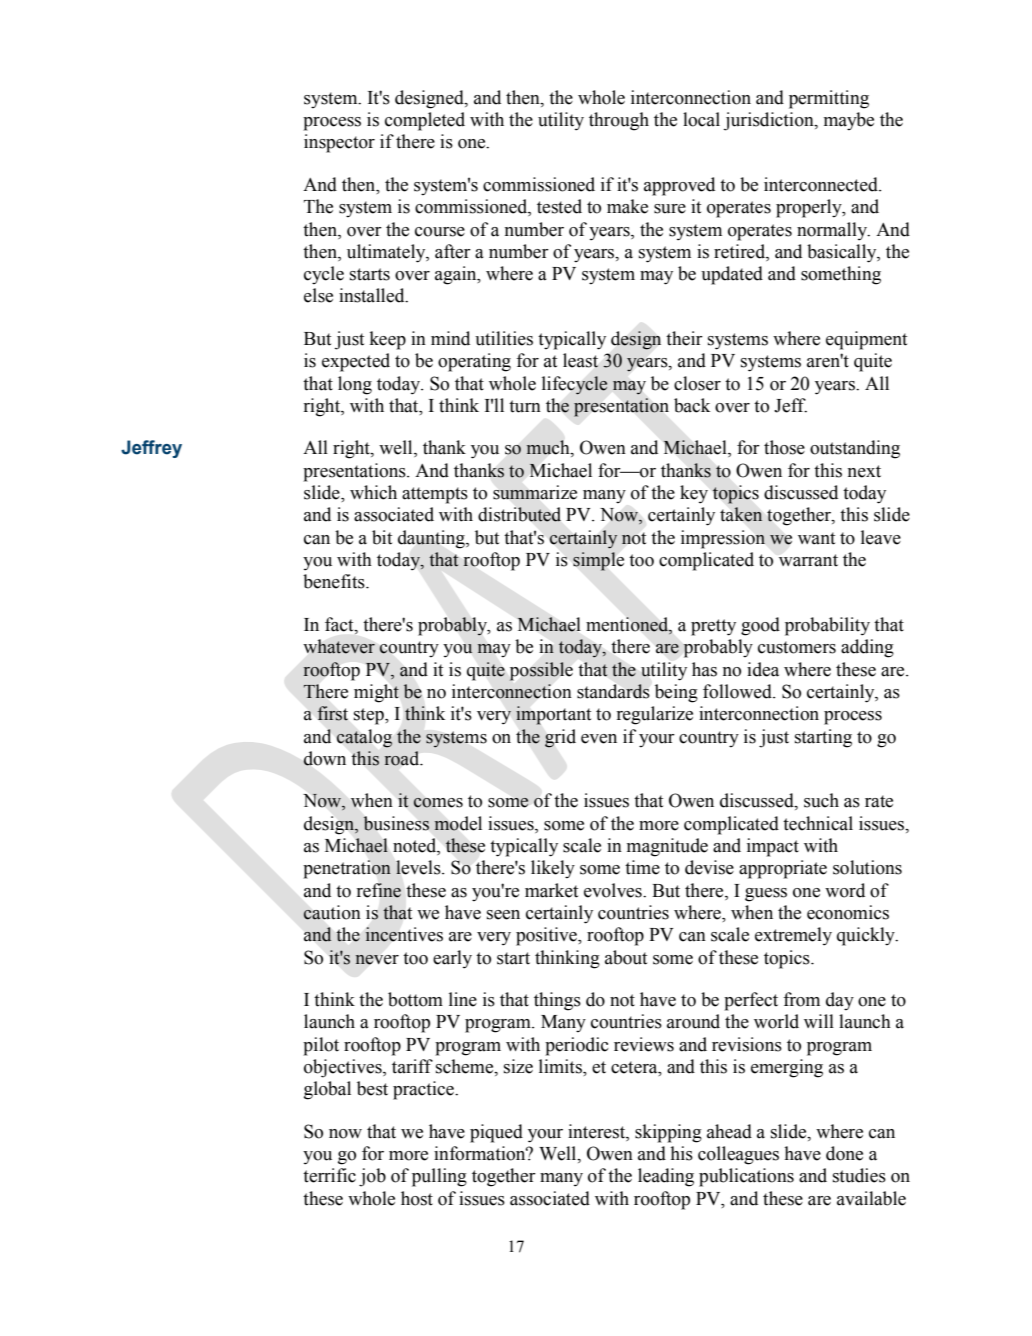 The width and height of the page is (1032, 1336). What do you see at coordinates (848, 912) in the page?
I see `economics` at bounding box center [848, 912].
